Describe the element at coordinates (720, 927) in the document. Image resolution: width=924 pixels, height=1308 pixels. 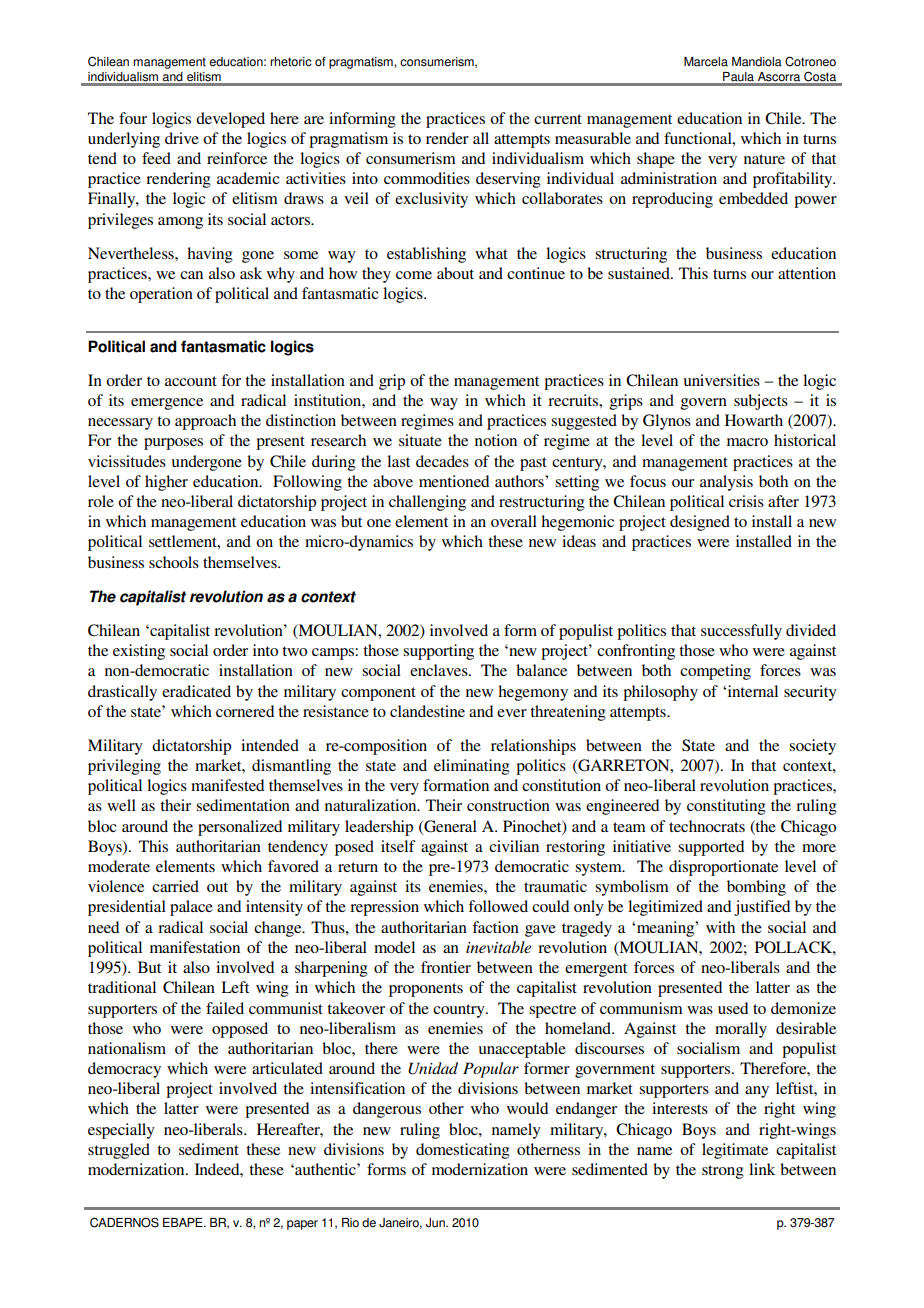
I see `with` at that location.
